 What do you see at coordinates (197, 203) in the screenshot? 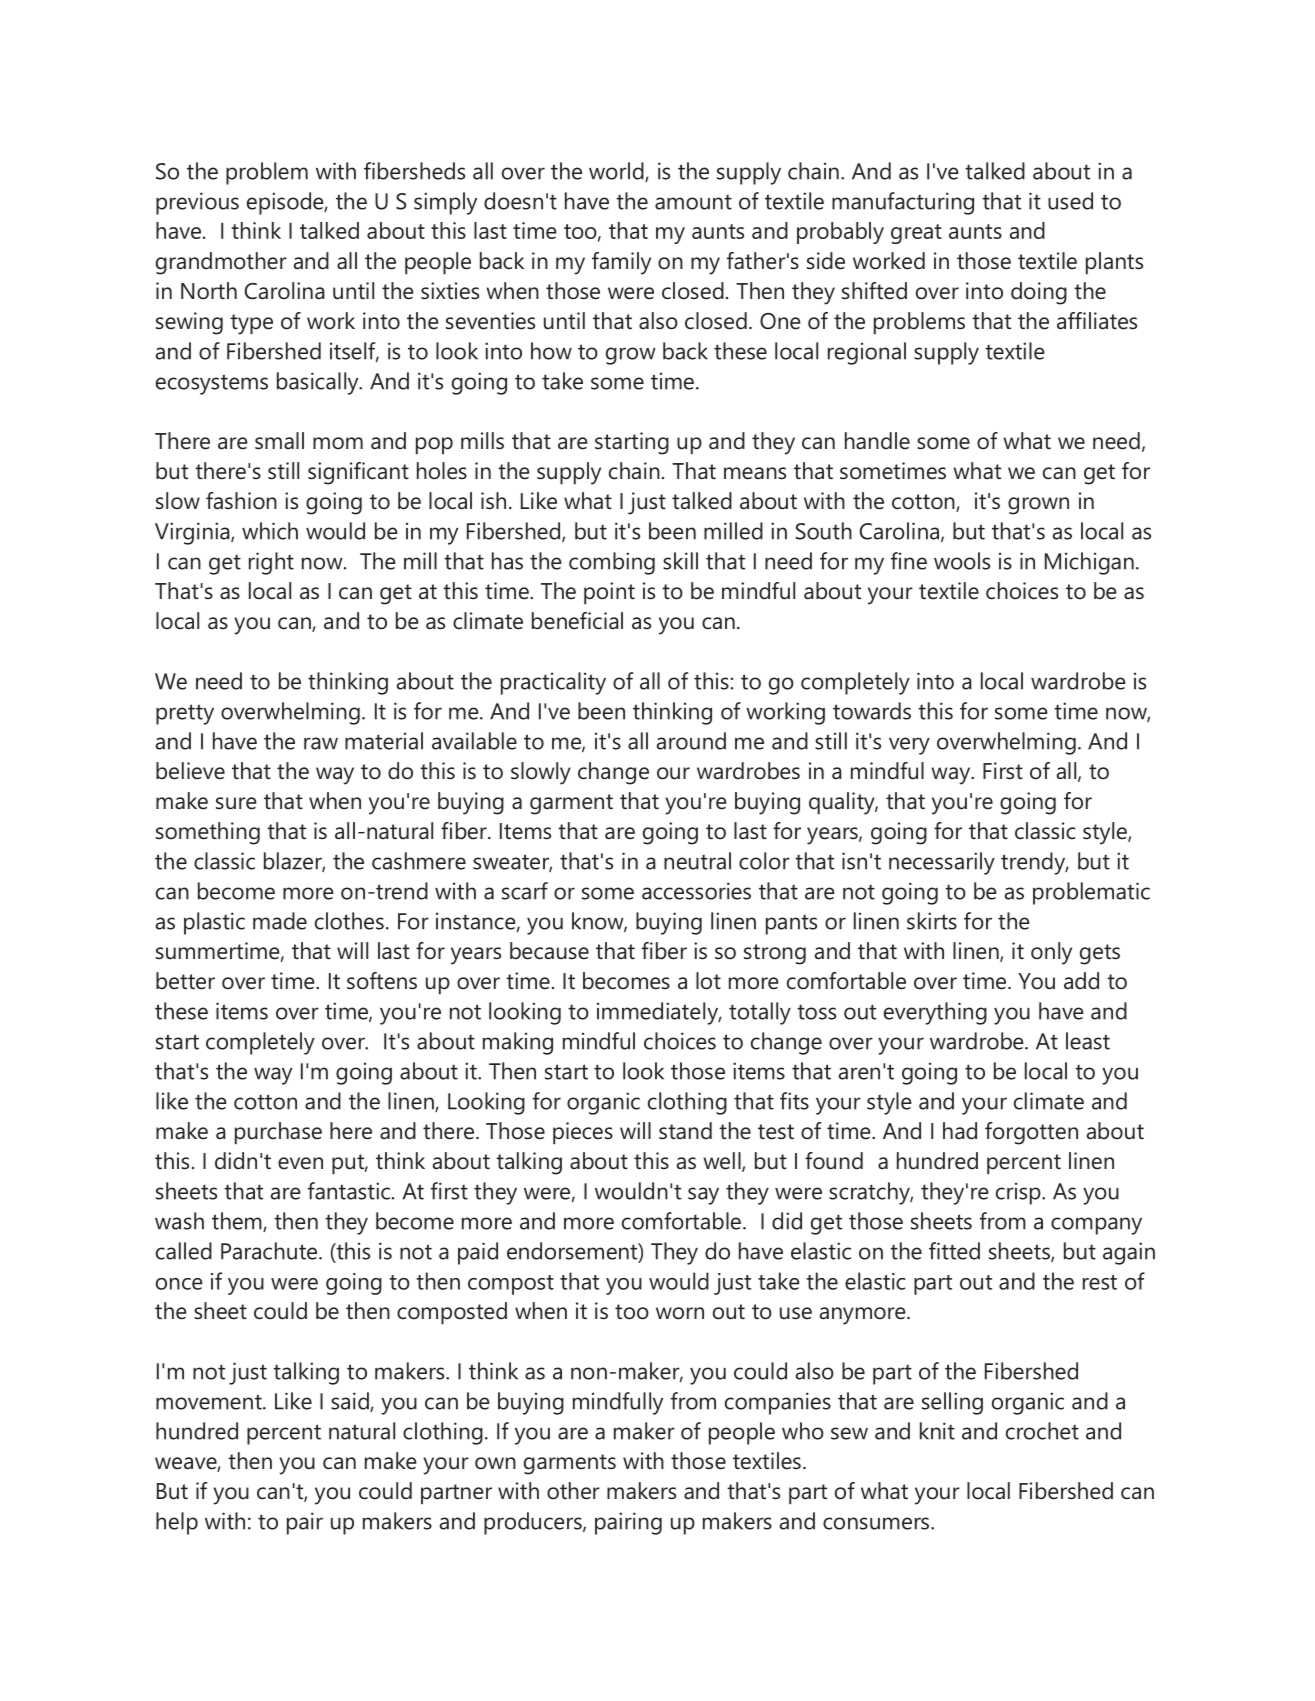
I see `previous` at bounding box center [197, 203].
